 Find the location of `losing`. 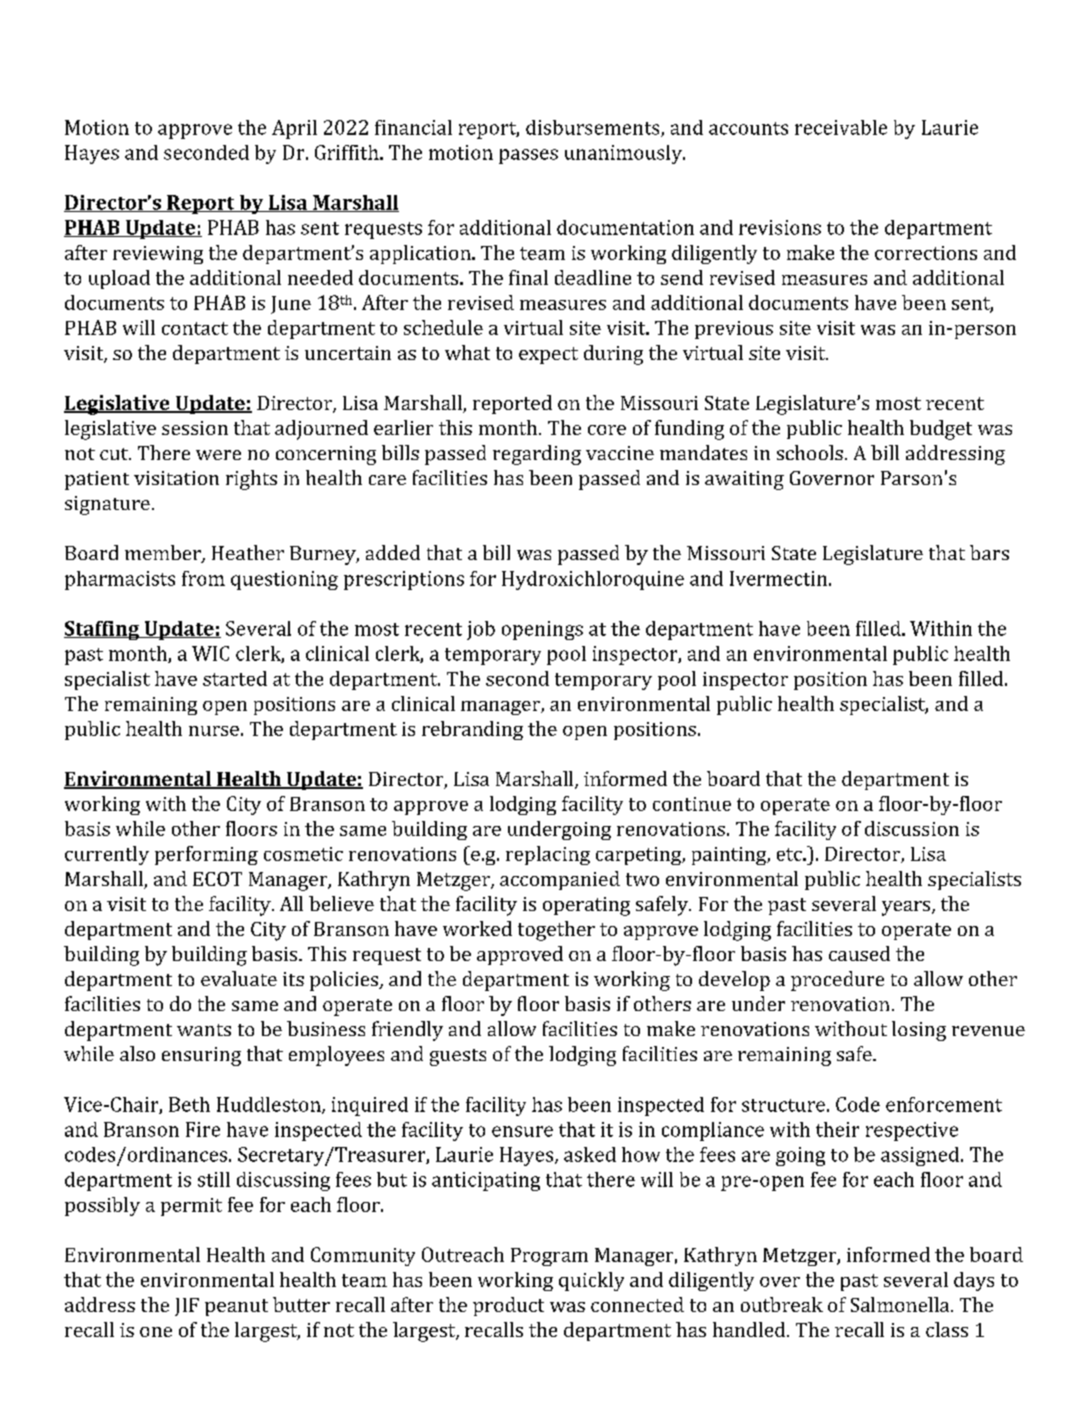

losing is located at coordinates (919, 1031).
